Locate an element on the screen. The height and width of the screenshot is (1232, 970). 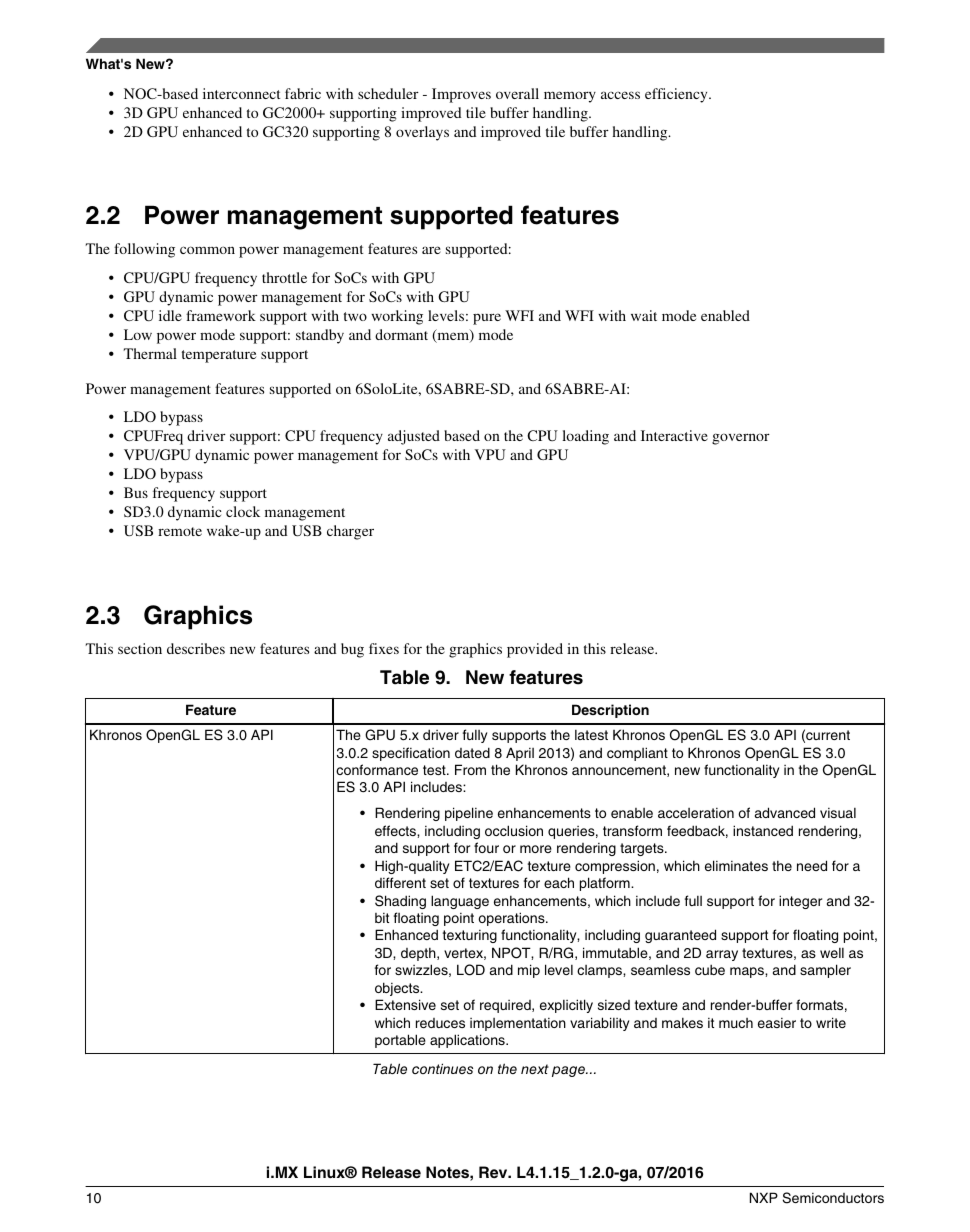
provided is located at coordinates (535, 650).
